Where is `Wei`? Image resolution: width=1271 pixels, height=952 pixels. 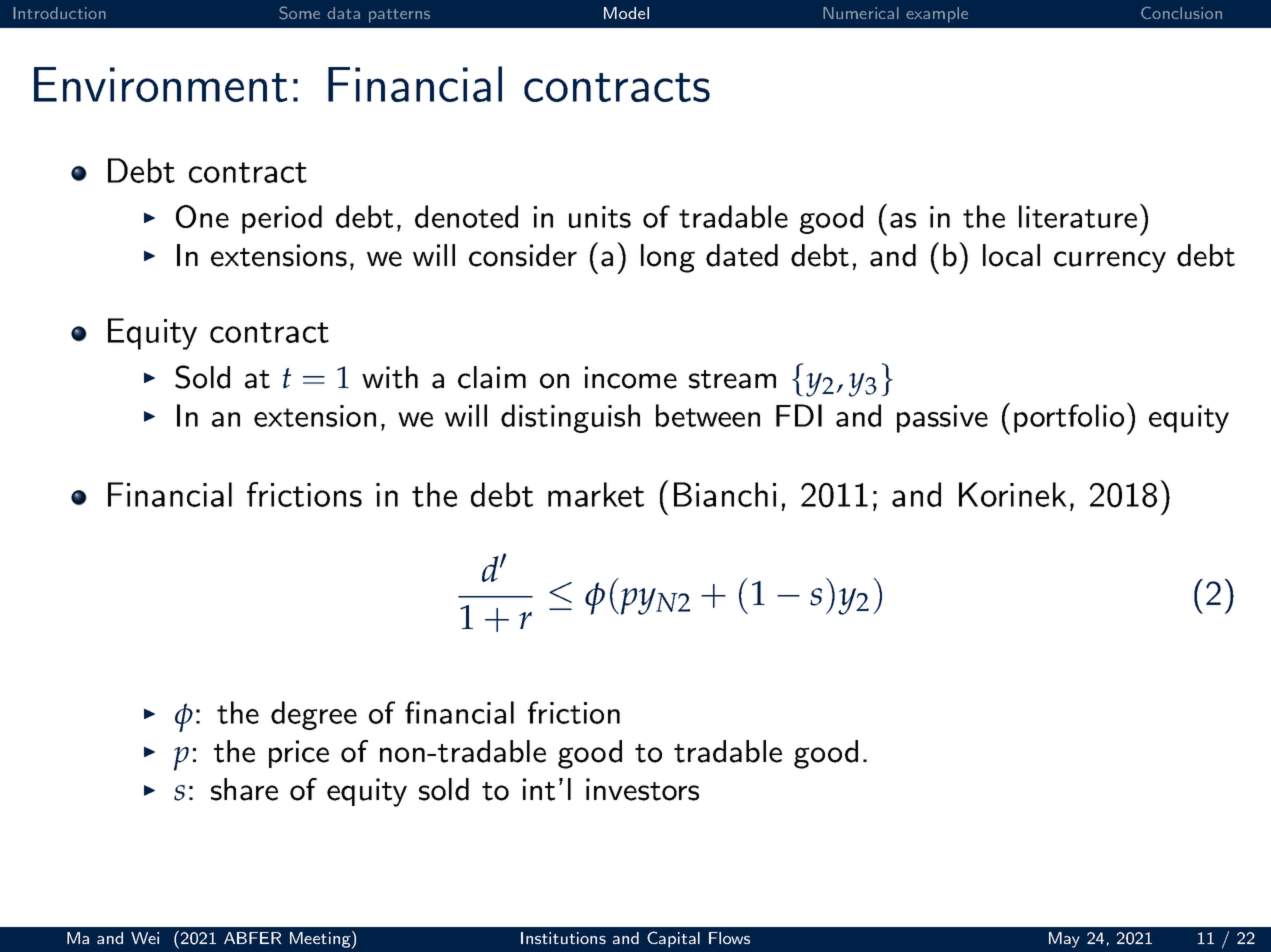 Wei is located at coordinates (145, 938).
